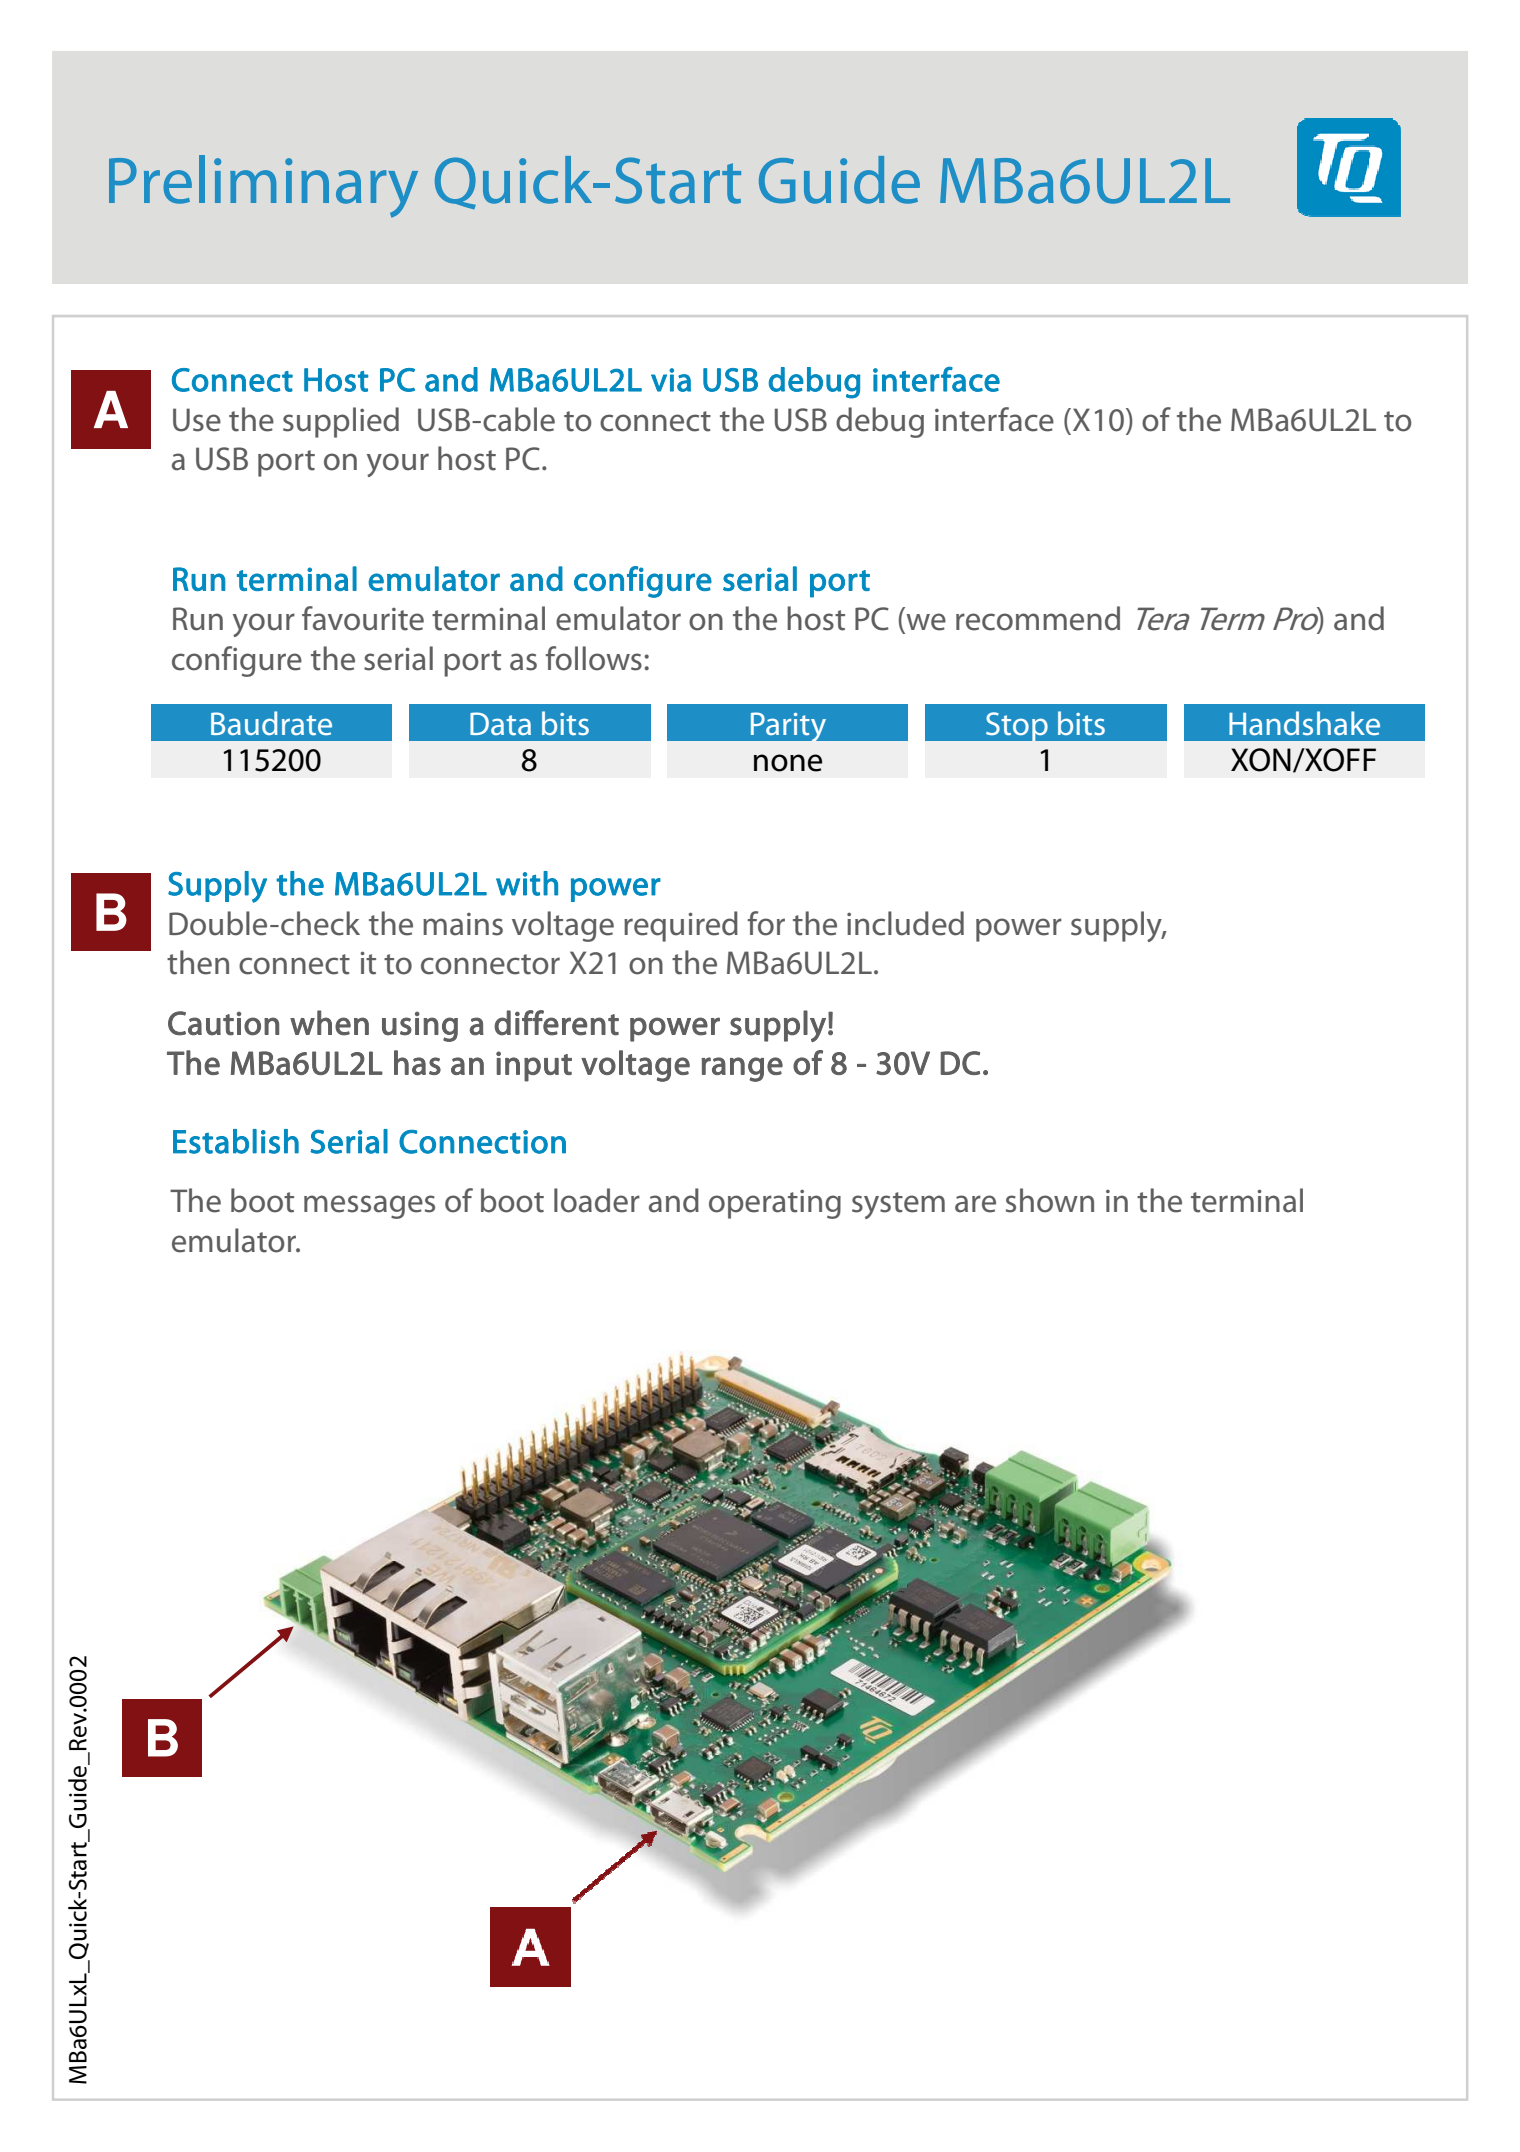  I want to click on favourite, so click(363, 618).
